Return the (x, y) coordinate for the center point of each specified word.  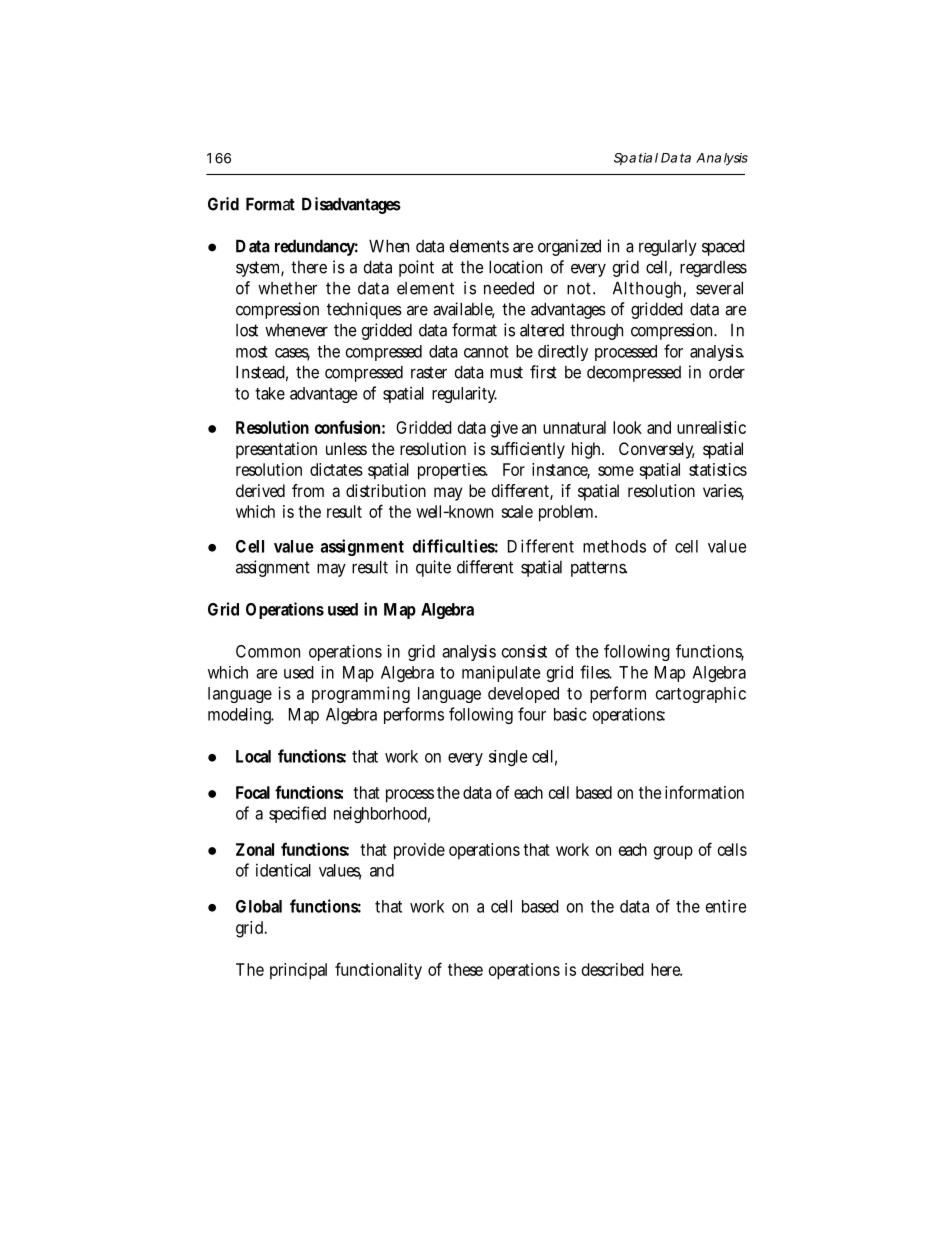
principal (298, 971)
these (465, 969)
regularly (668, 248)
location (515, 267)
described (613, 969)
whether (287, 288)
